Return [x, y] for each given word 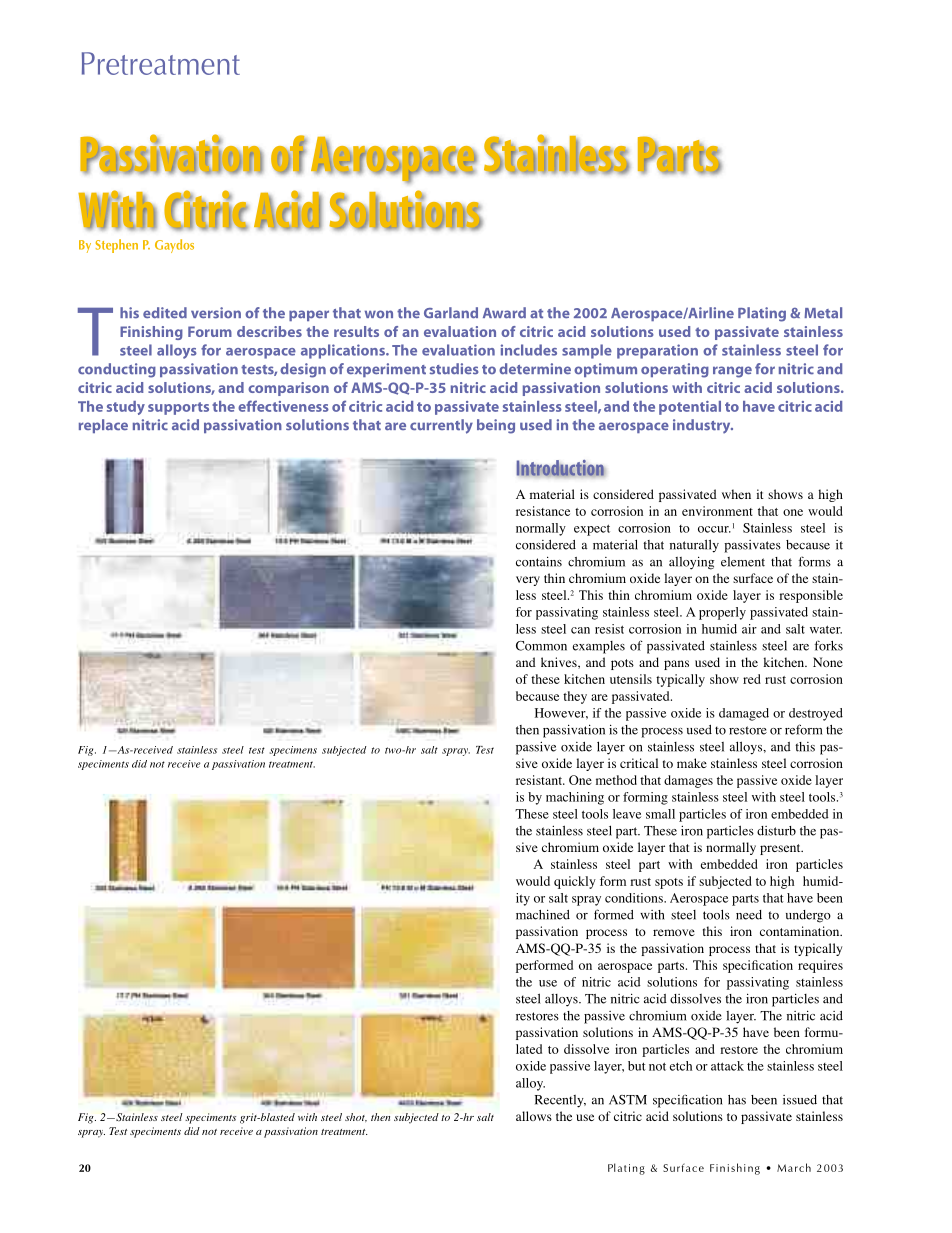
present [781, 849]
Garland [451, 313]
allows [534, 1116]
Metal [823, 313]
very [528, 581]
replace [103, 426]
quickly [575, 882]
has [737, 1100]
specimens [293, 751]
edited [165, 313]
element [743, 562]
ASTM [628, 1100]
